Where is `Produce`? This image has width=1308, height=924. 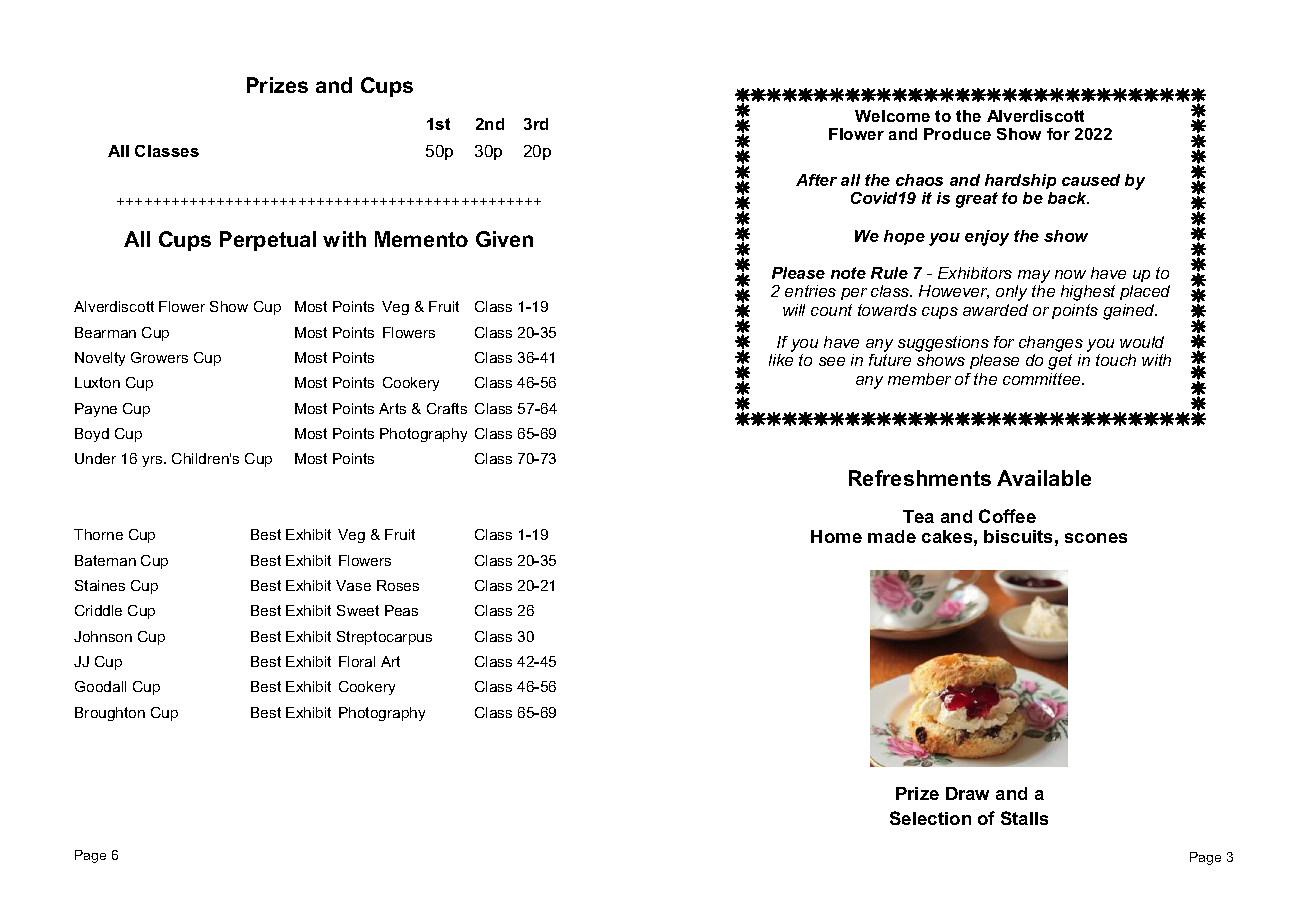
Produce is located at coordinates (957, 134).
